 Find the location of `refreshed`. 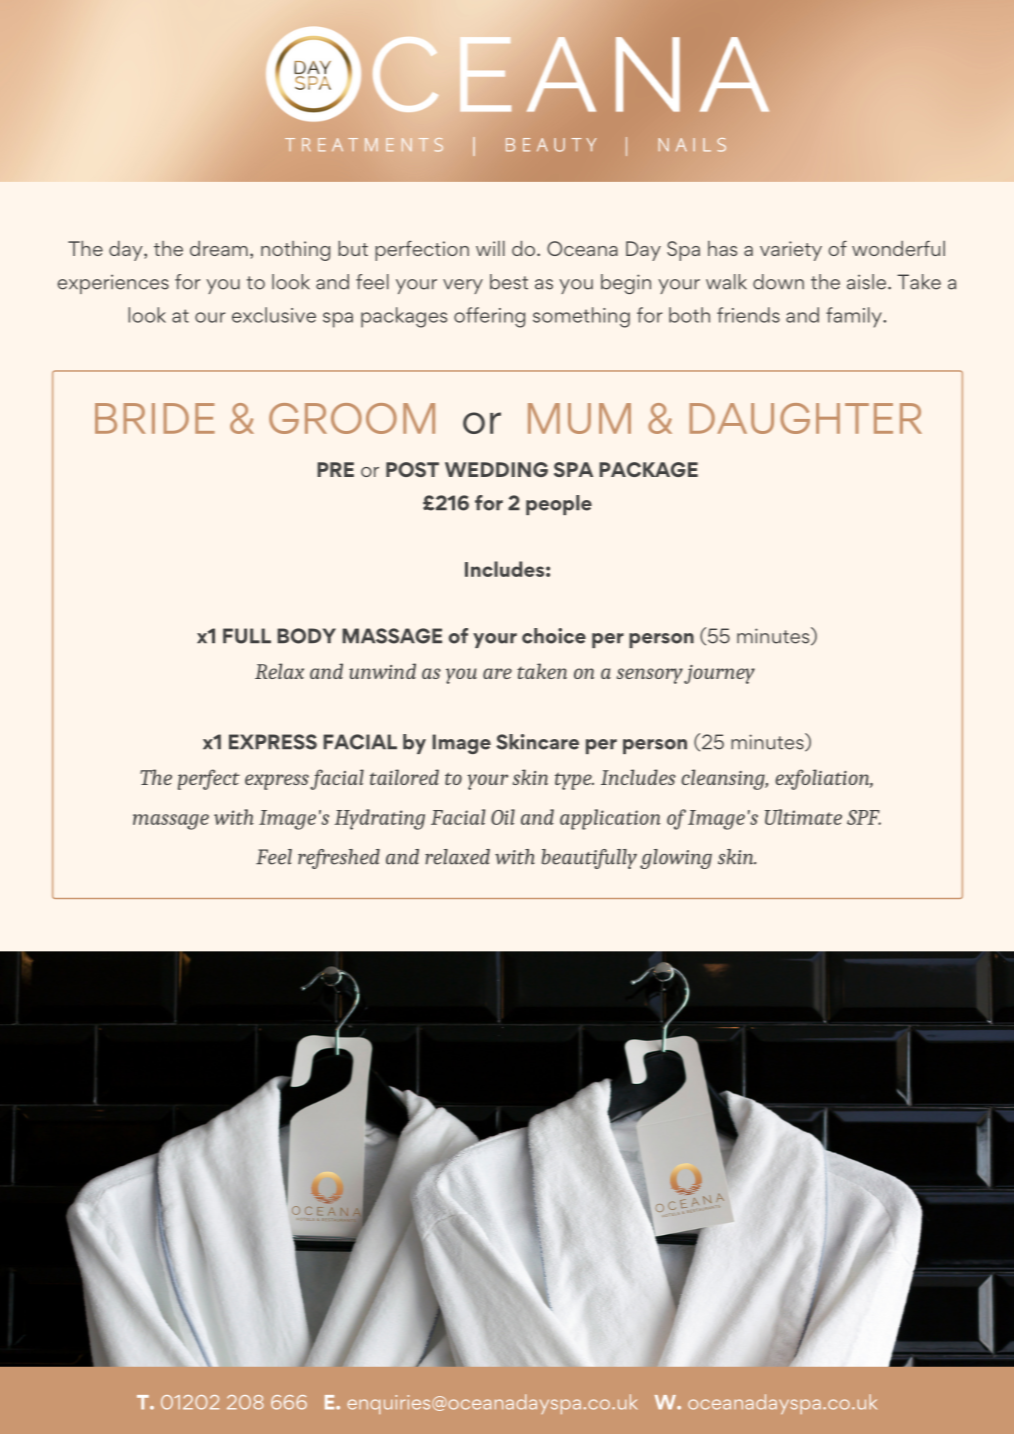

refreshed is located at coordinates (339, 859).
